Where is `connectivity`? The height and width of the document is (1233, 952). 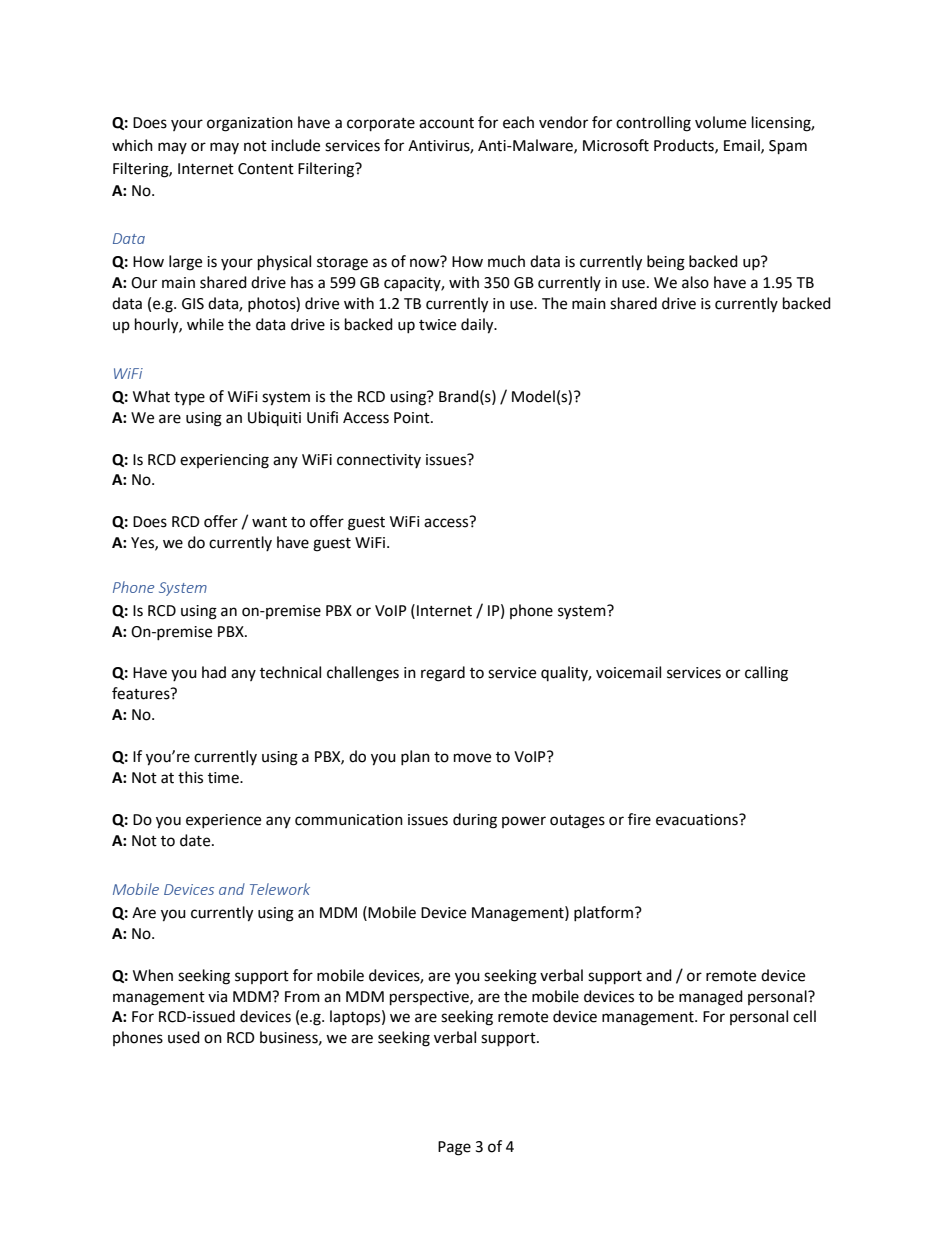 connectivity is located at coordinates (379, 461).
